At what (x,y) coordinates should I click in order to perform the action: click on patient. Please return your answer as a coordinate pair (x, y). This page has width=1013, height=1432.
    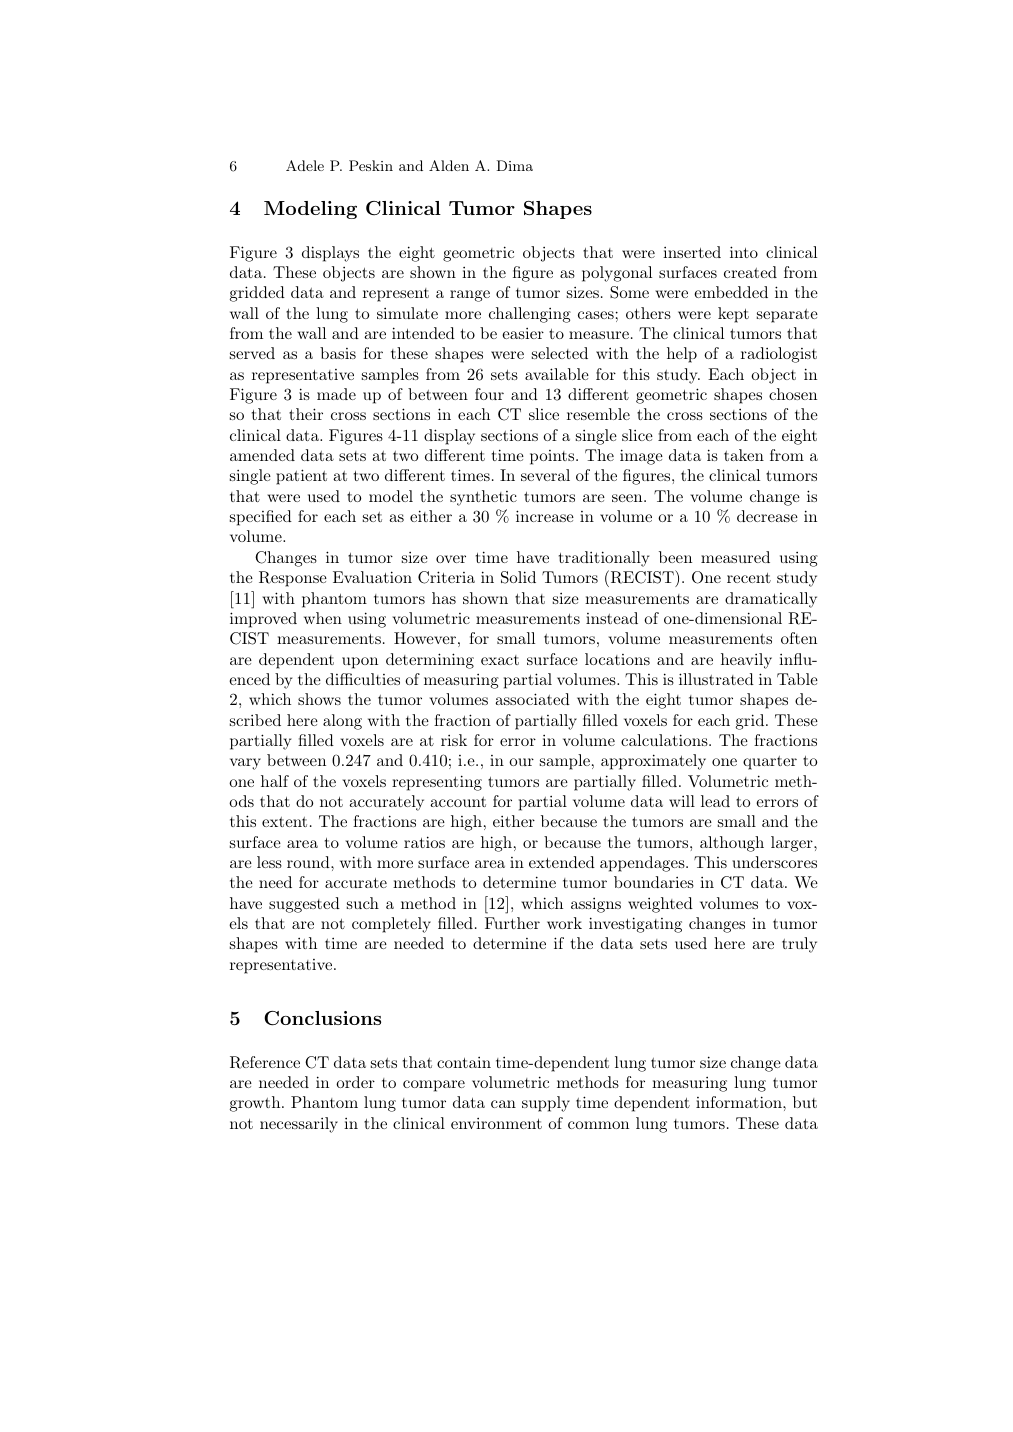
    Looking at the image, I should click on (301, 477).
